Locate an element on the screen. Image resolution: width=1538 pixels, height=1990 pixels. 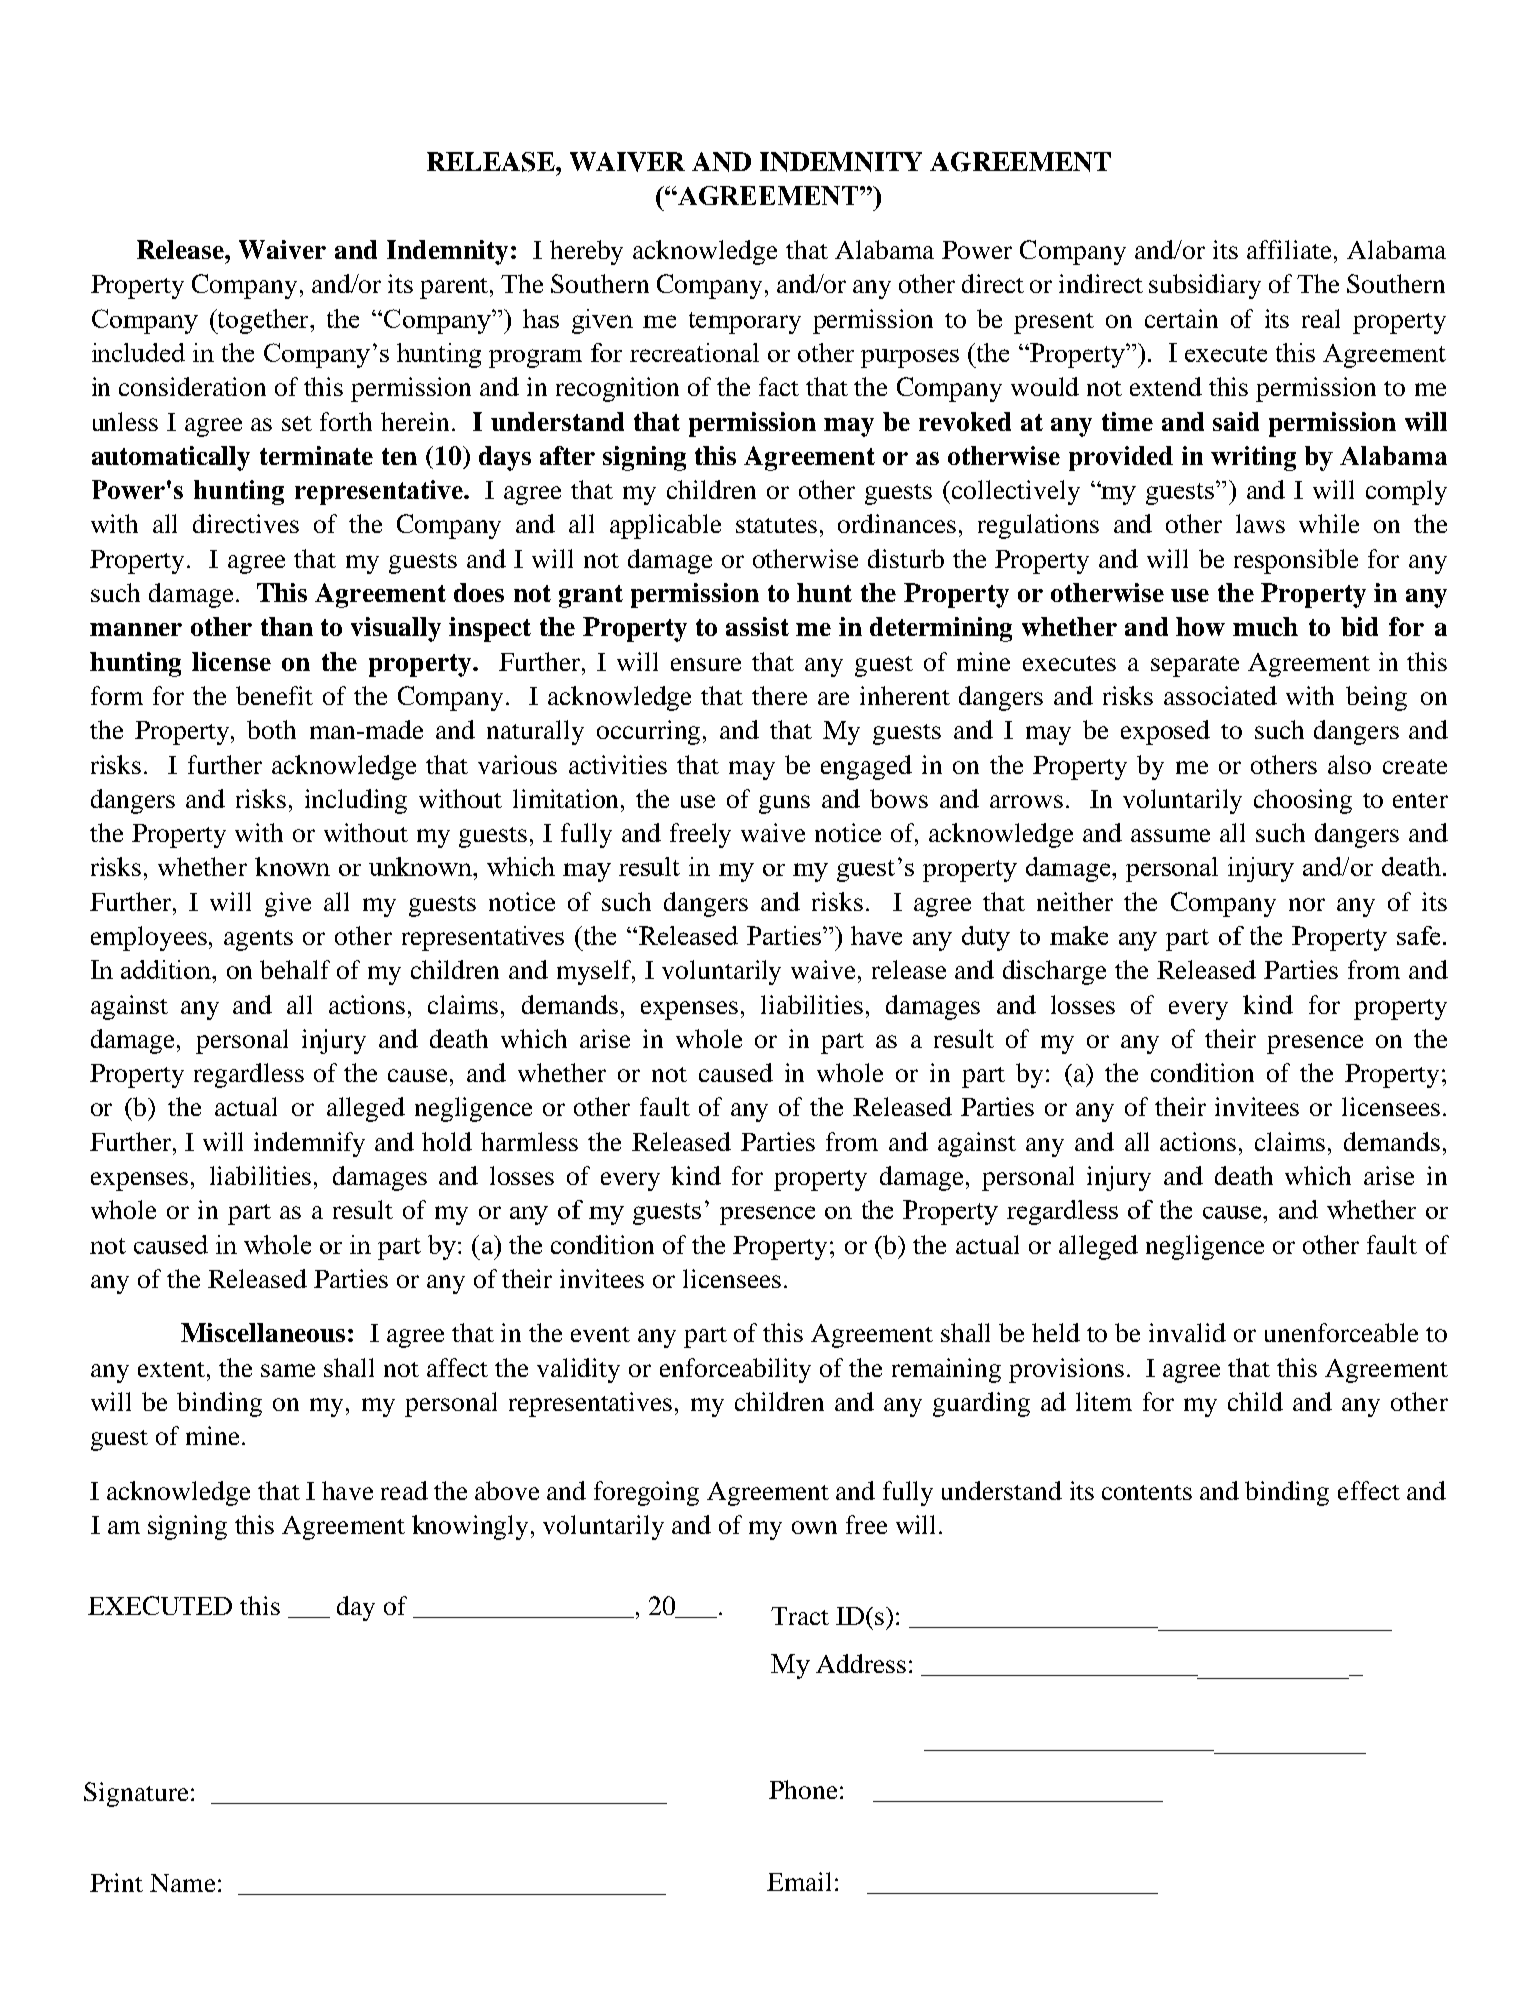
Name is located at coordinates (182, 1883).
